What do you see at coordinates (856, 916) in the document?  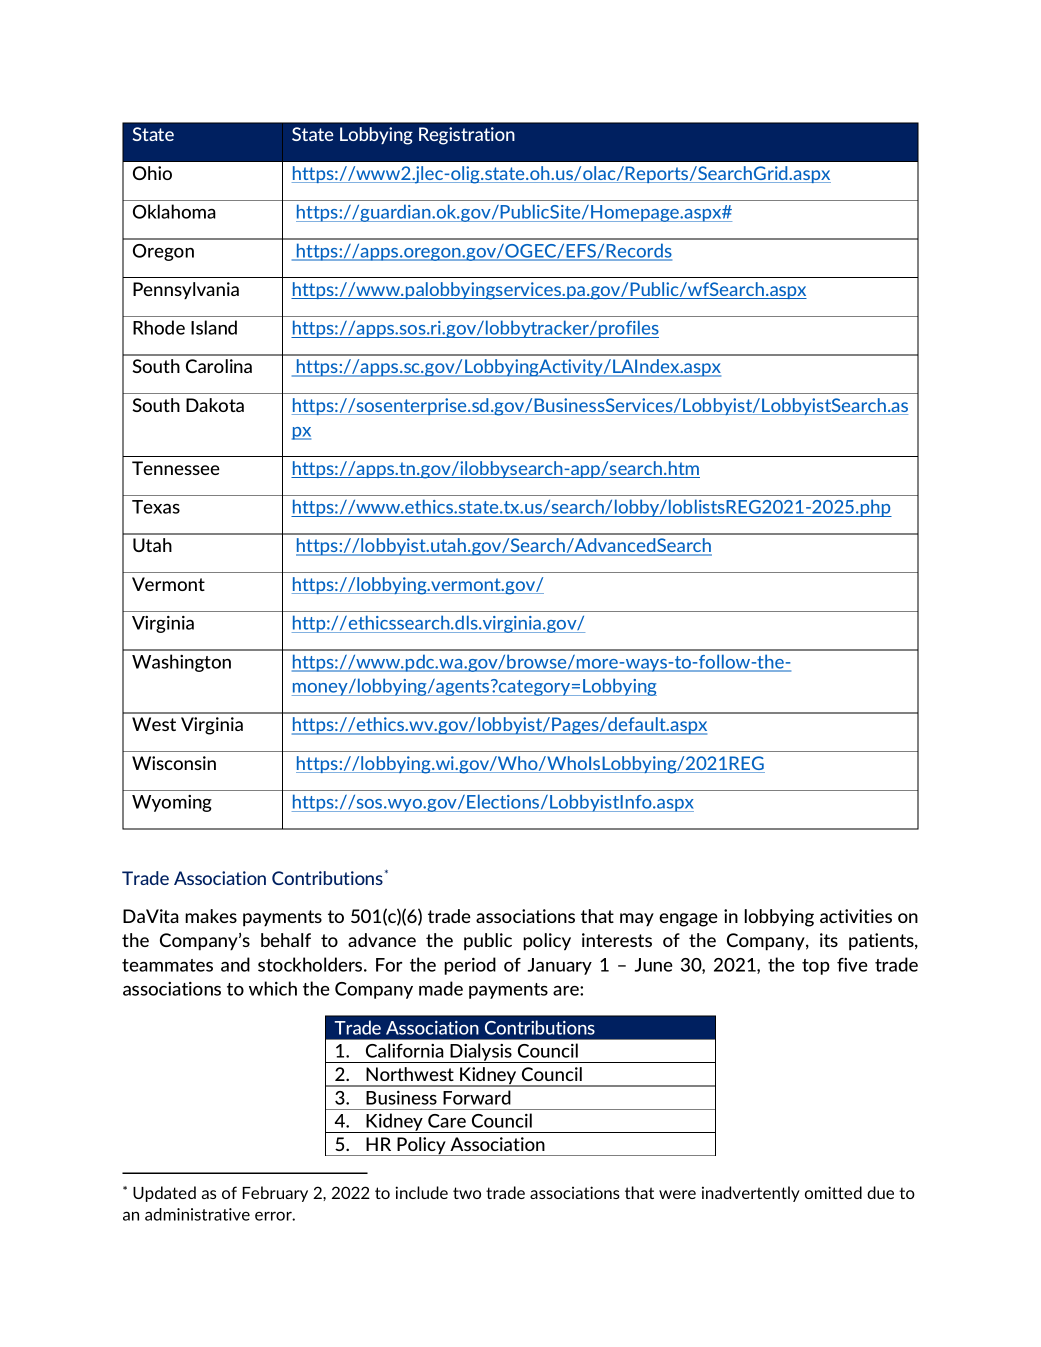 I see `activities` at bounding box center [856, 916].
